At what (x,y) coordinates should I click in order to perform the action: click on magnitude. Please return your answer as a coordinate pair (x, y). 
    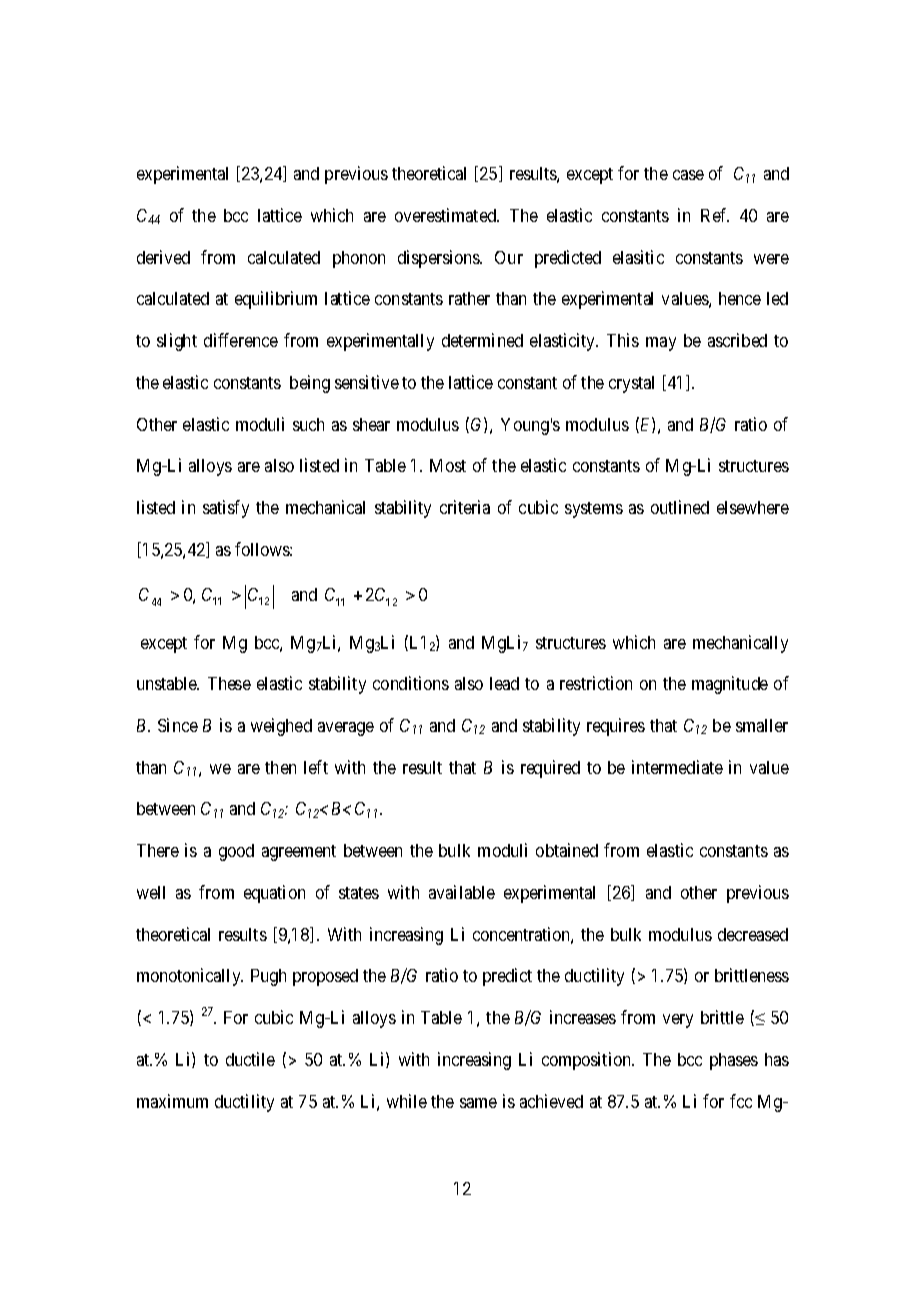
    Looking at the image, I should click on (730, 685).
